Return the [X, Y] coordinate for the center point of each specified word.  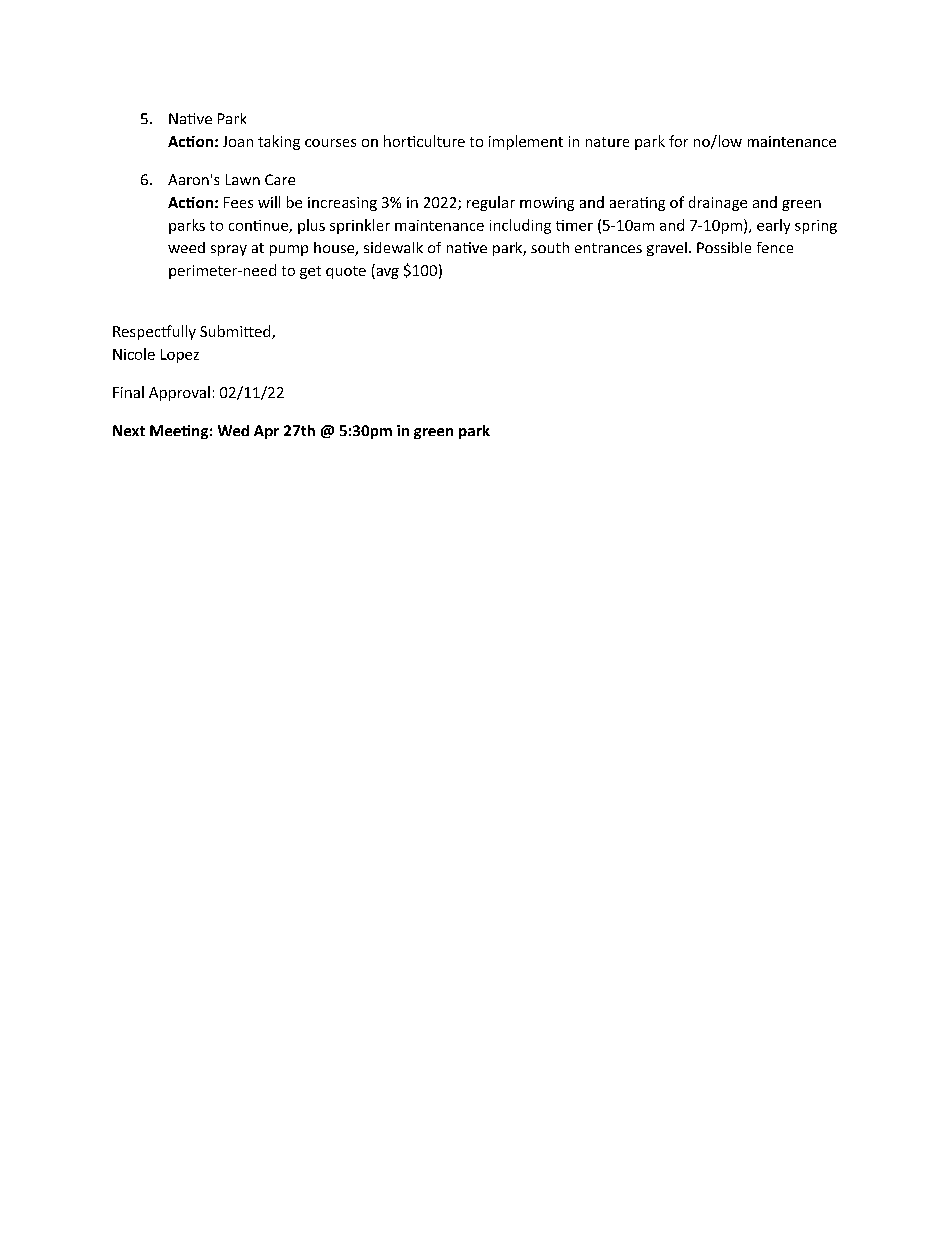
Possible [724, 247]
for [678, 141]
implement [526, 142]
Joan [238, 141]
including [520, 226]
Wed [233, 430]
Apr [266, 432]
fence [775, 247]
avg [386, 273]
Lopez [180, 356]
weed [186, 247]
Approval [179, 393]
